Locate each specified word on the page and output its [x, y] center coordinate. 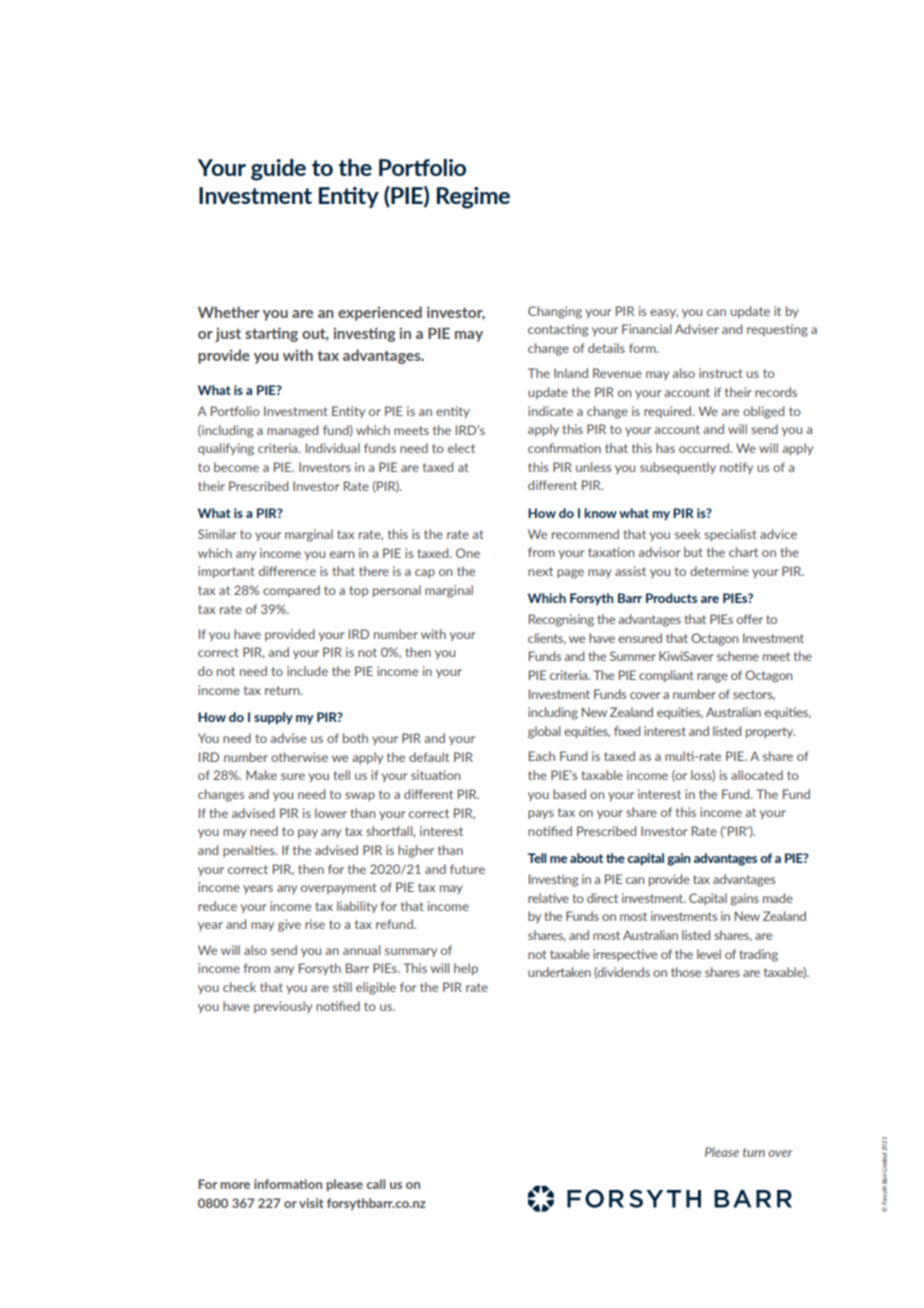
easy [664, 313]
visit [311, 1203]
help [466, 969]
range [712, 678]
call [375, 1184]
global [544, 732]
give [289, 925]
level [709, 954]
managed [292, 431]
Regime [473, 198]
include [307, 671]
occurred [705, 448]
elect [461, 448]
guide [278, 170]
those [686, 972]
